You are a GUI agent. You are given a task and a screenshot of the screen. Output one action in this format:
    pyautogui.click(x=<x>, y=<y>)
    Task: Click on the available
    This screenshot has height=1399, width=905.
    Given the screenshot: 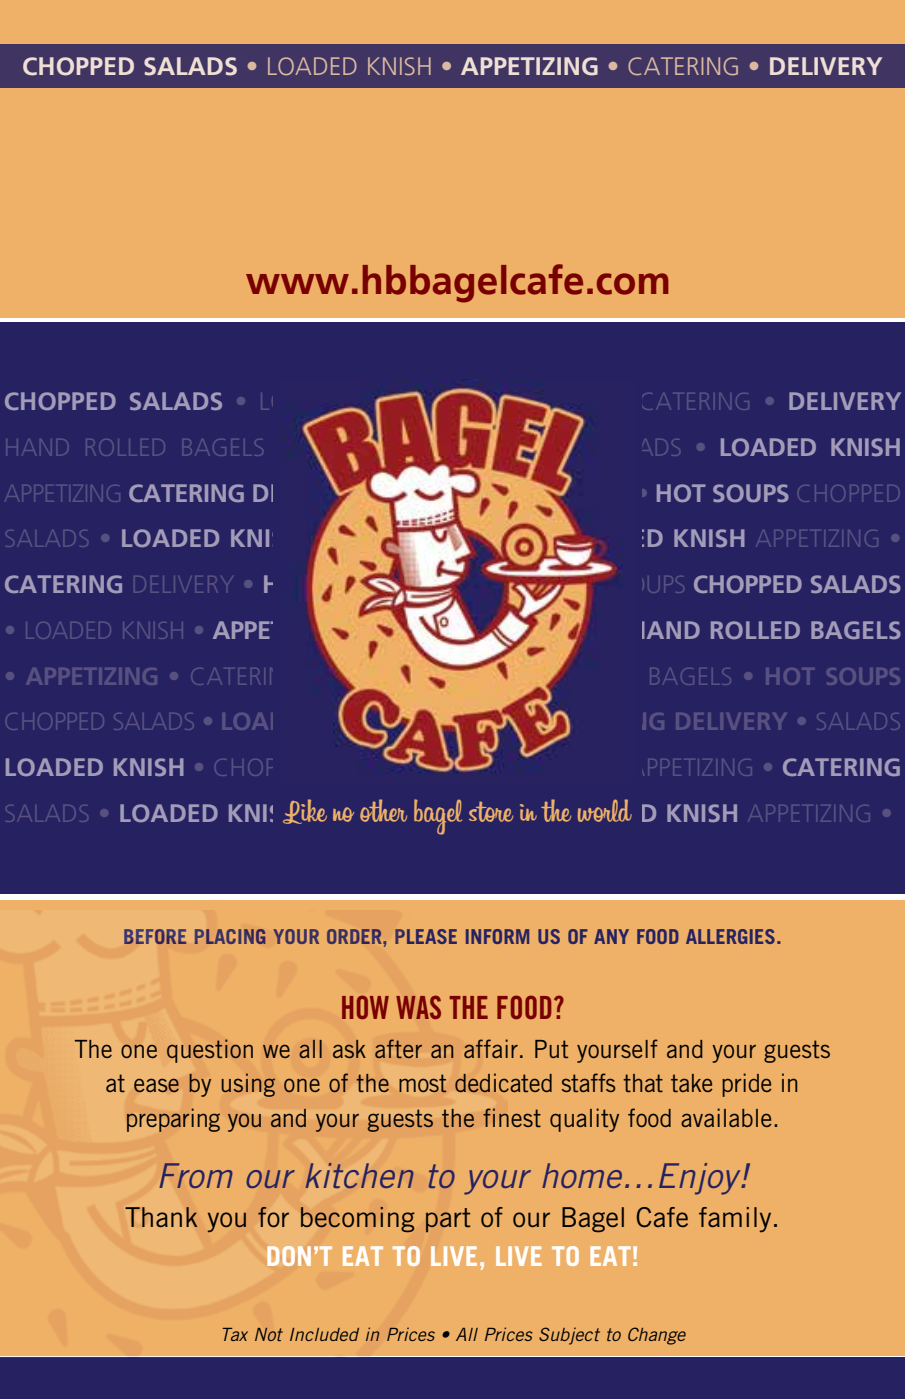 What is the action you would take?
    pyautogui.click(x=726, y=1117)
